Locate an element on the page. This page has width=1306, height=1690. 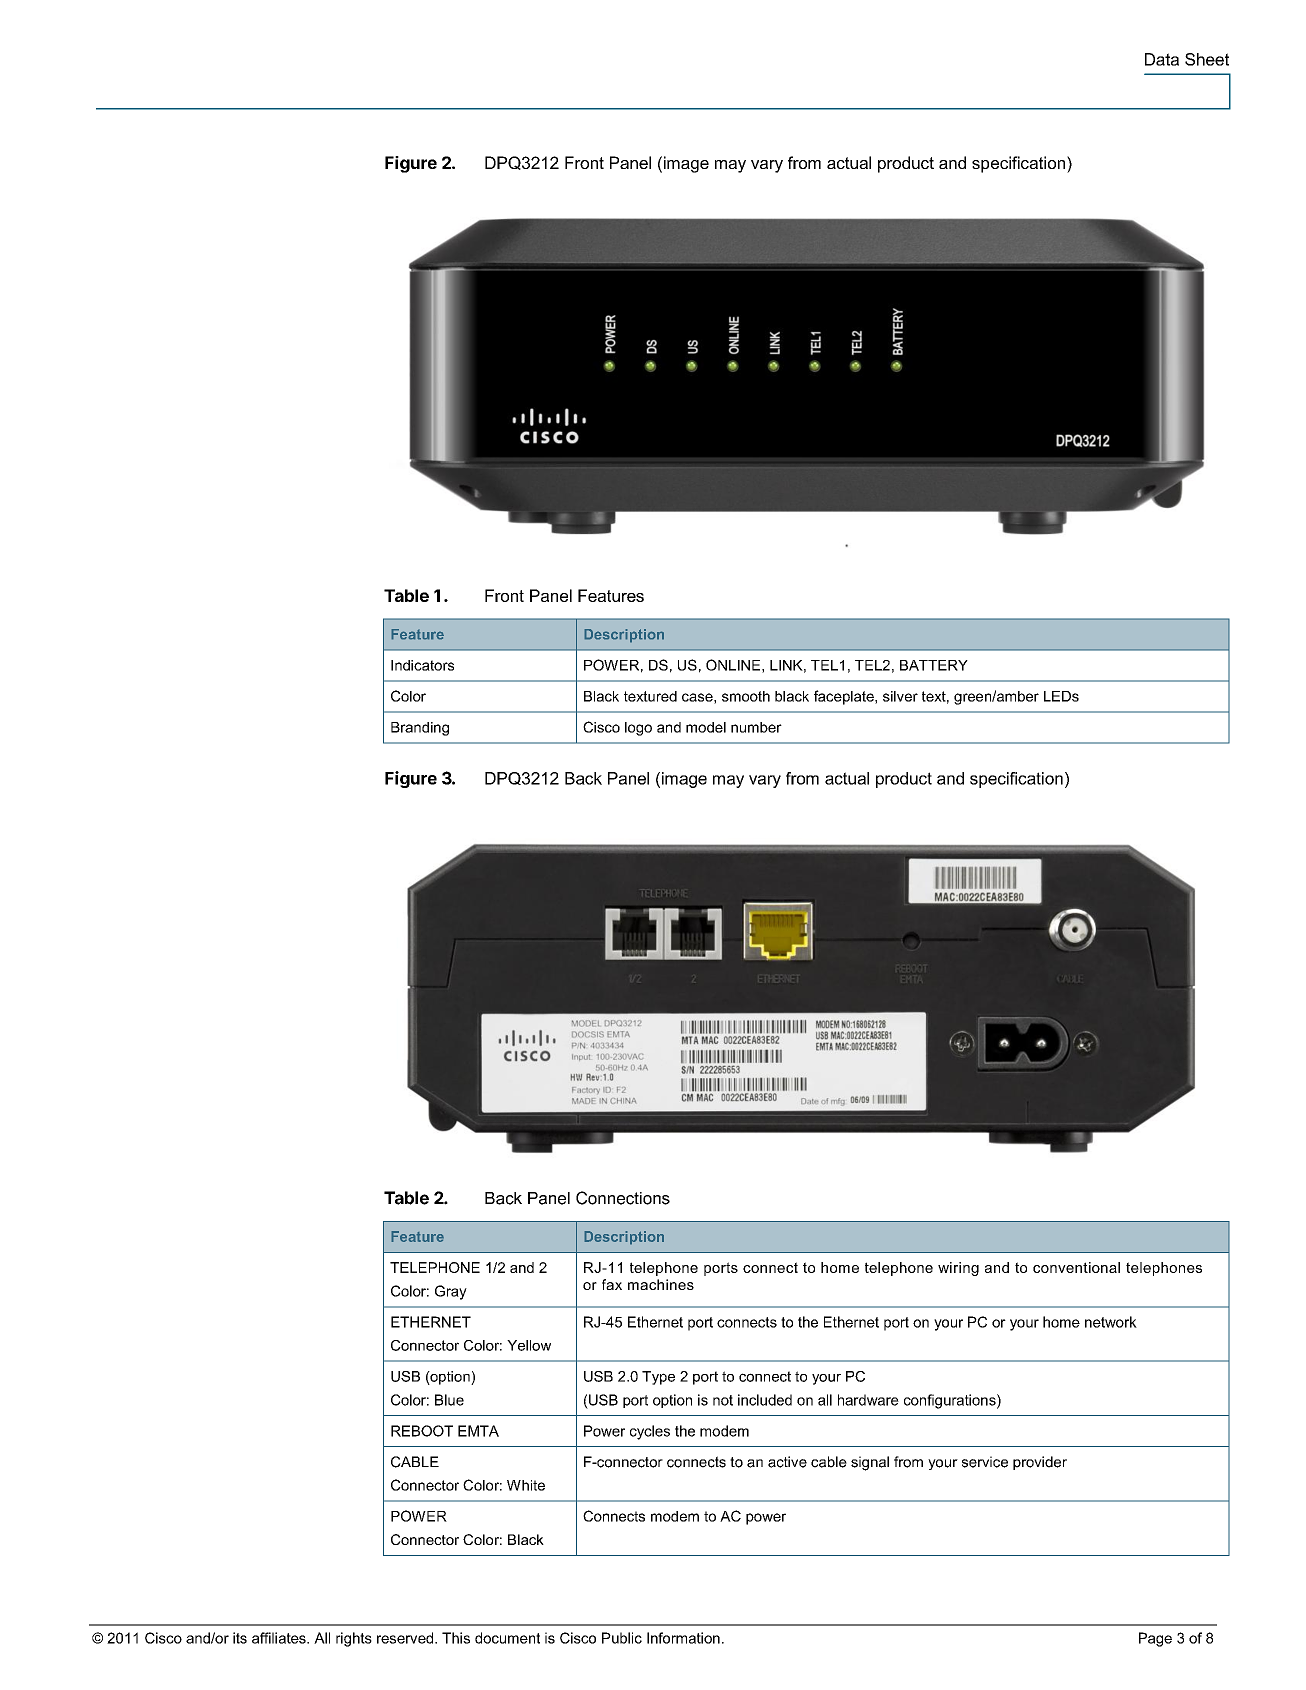
rights is located at coordinates (354, 1639).
